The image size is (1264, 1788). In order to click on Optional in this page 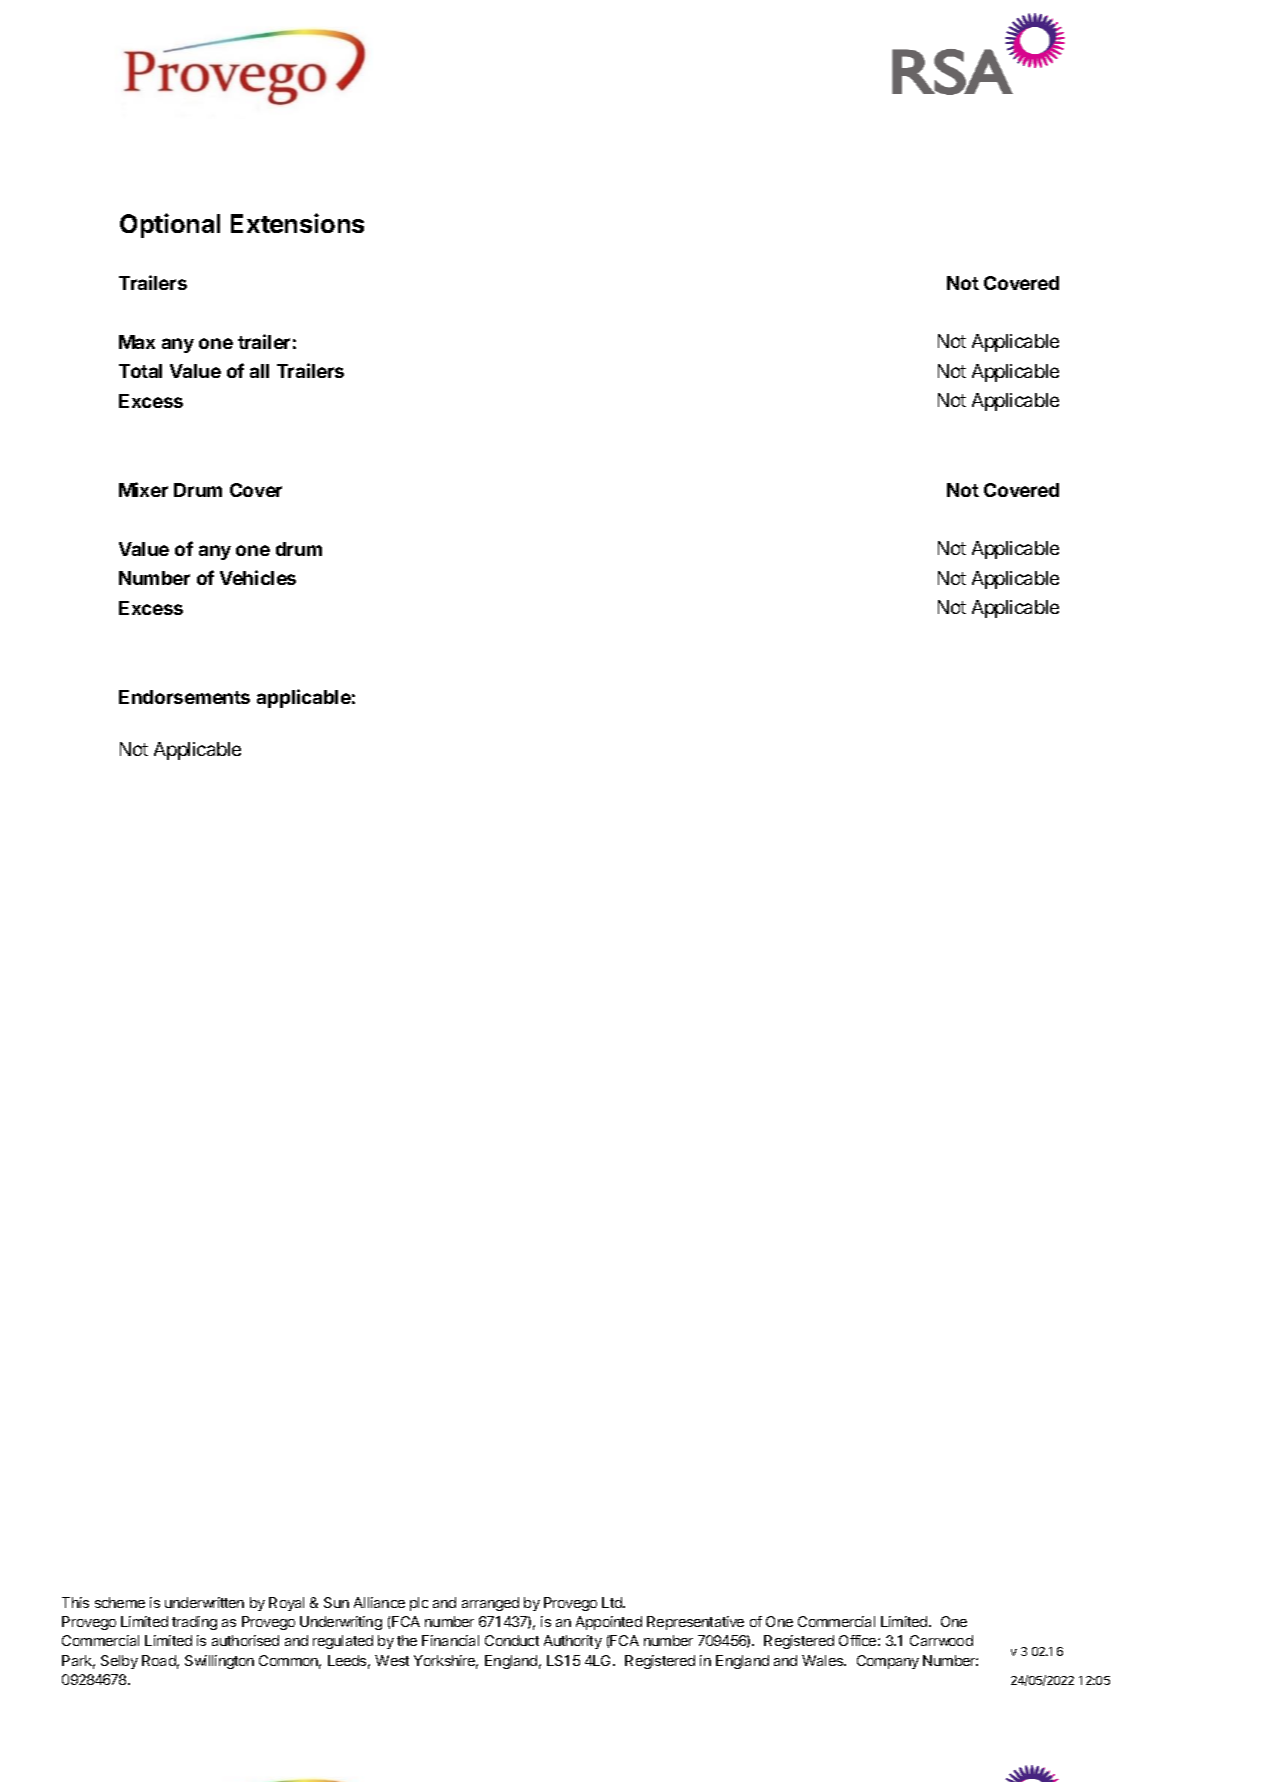, I will do `click(170, 225)`.
